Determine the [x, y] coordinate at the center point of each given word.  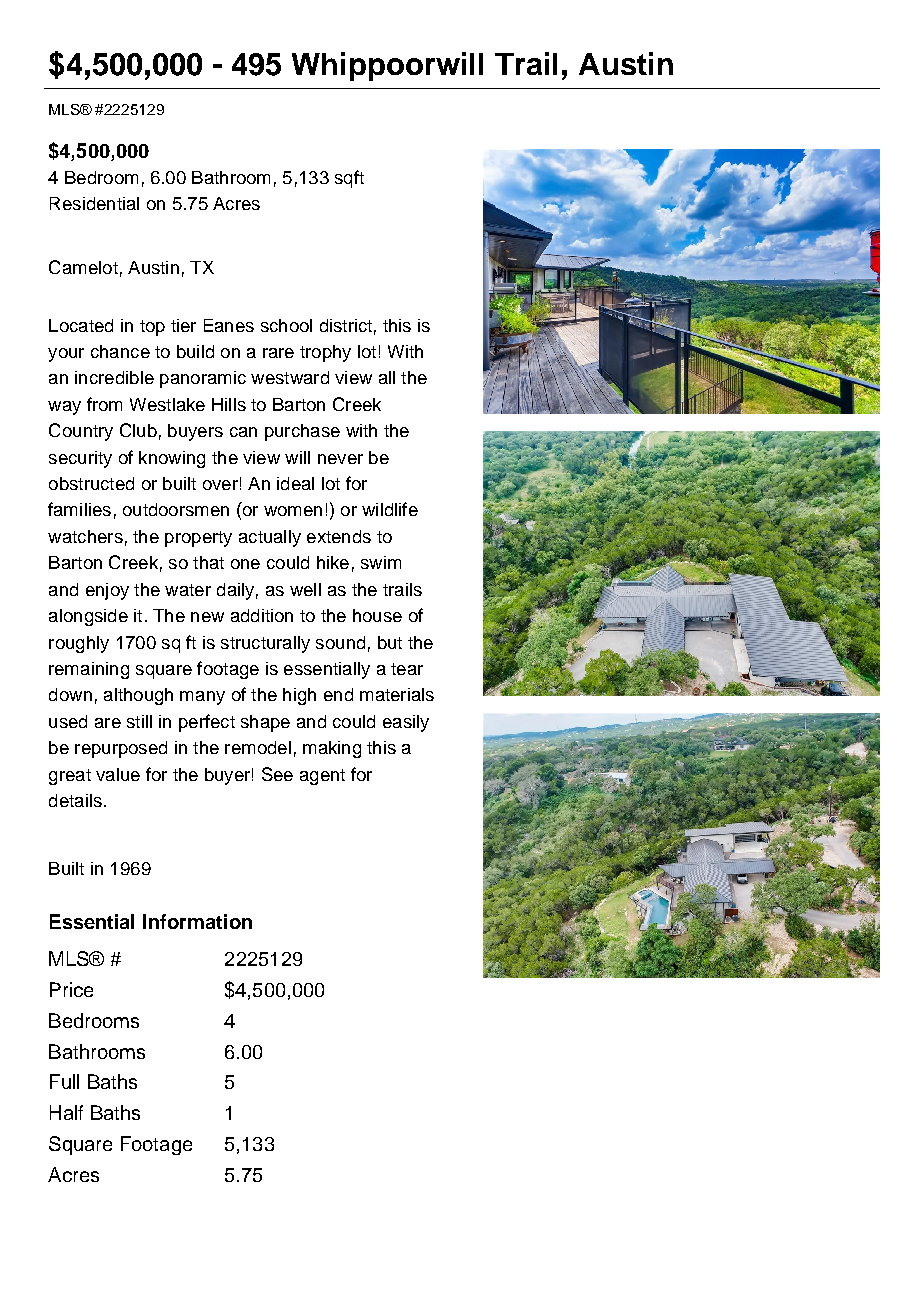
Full [64, 1081]
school [286, 325]
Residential [94, 203]
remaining [89, 670]
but [390, 642]
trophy [325, 353]
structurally [265, 644]
